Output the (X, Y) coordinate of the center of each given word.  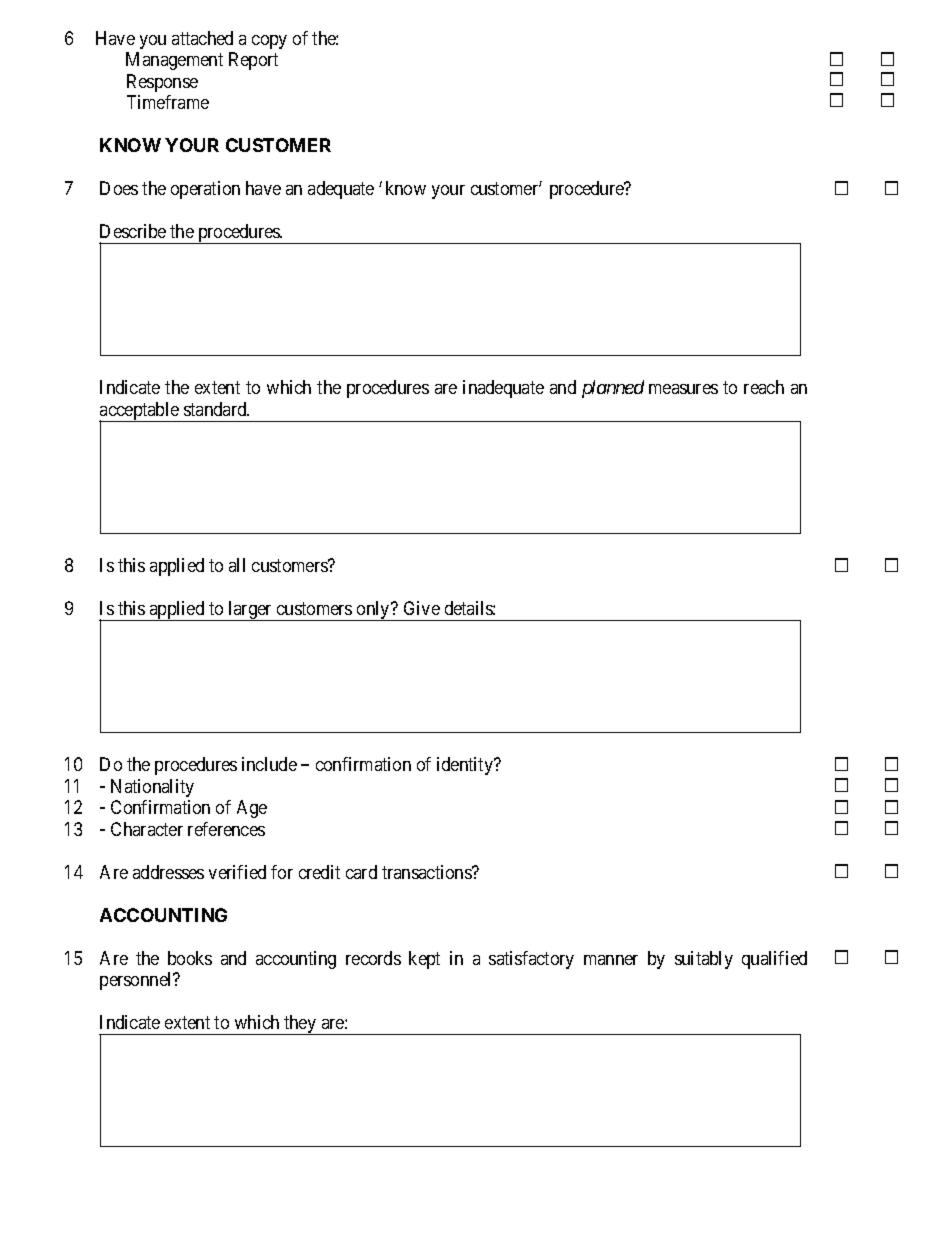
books (190, 958)
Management (174, 61)
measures (683, 389)
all (237, 565)
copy (269, 42)
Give (422, 608)
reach (764, 387)
